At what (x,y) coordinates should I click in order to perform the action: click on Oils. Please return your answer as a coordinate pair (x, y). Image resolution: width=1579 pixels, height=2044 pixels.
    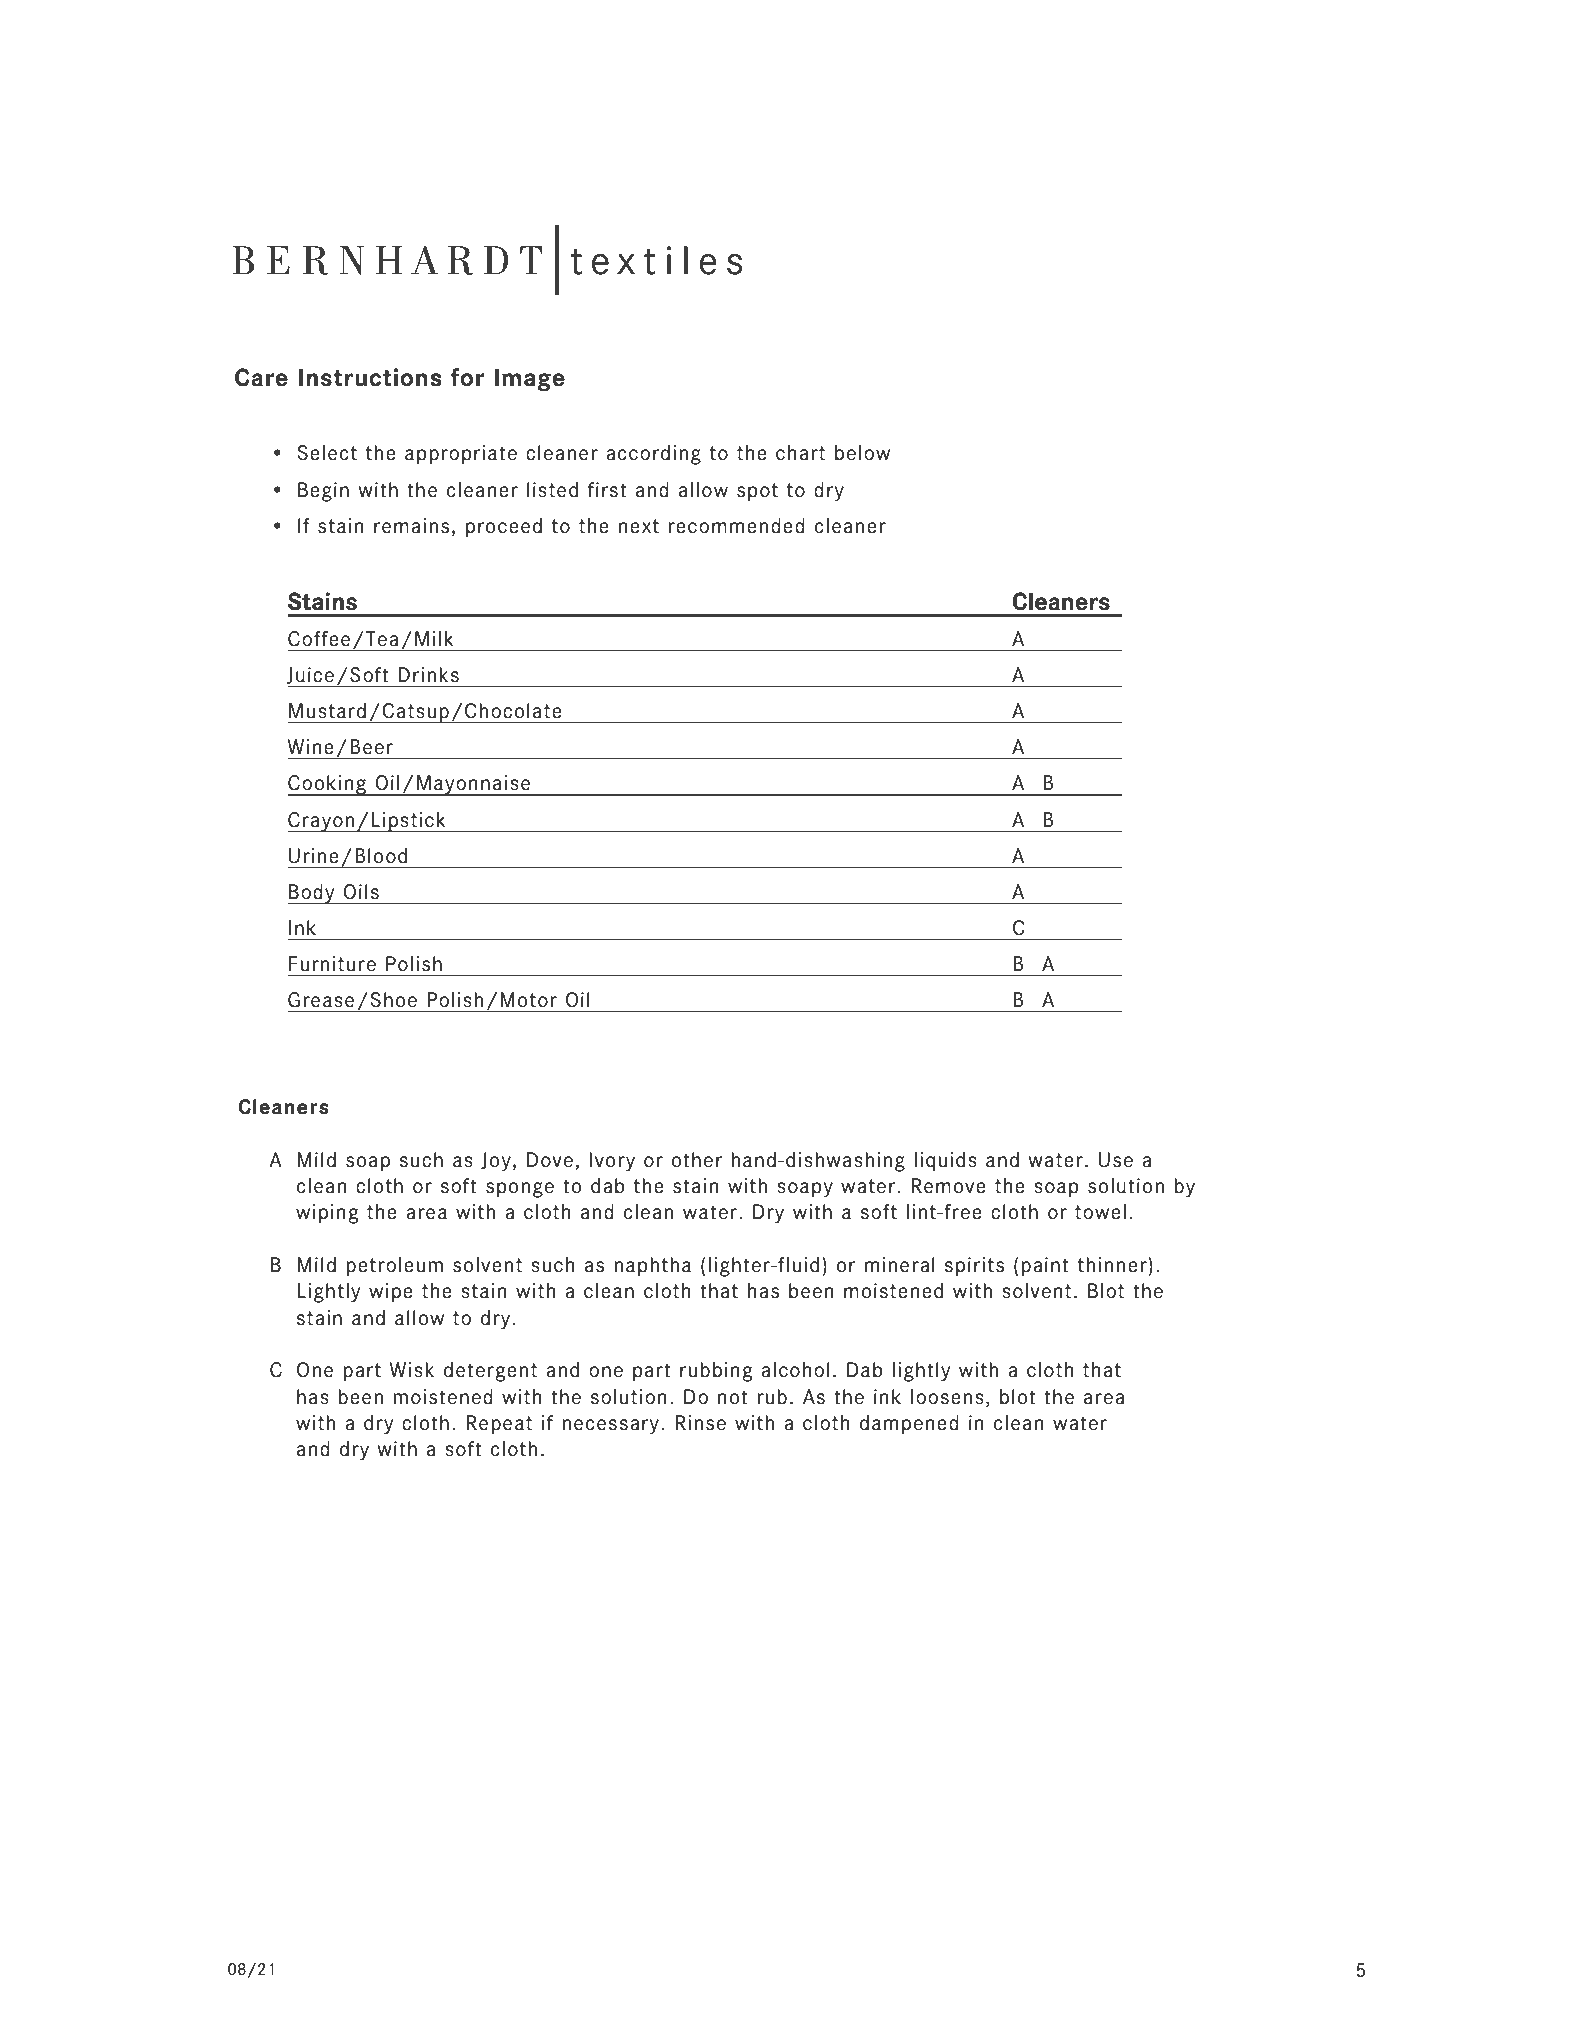
    Looking at the image, I should click on (361, 892).
